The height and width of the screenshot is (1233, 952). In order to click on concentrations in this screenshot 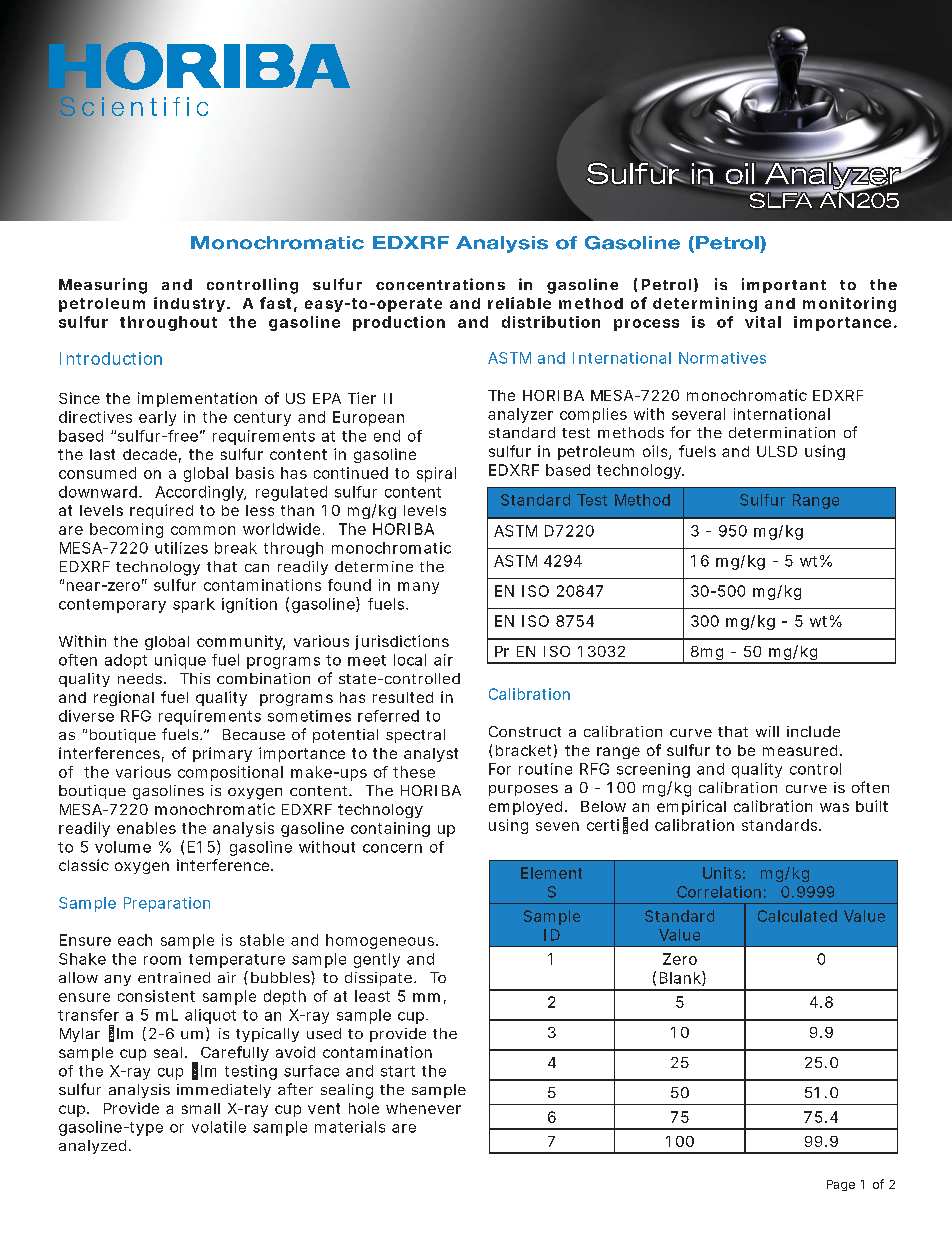, I will do `click(440, 284)`.
